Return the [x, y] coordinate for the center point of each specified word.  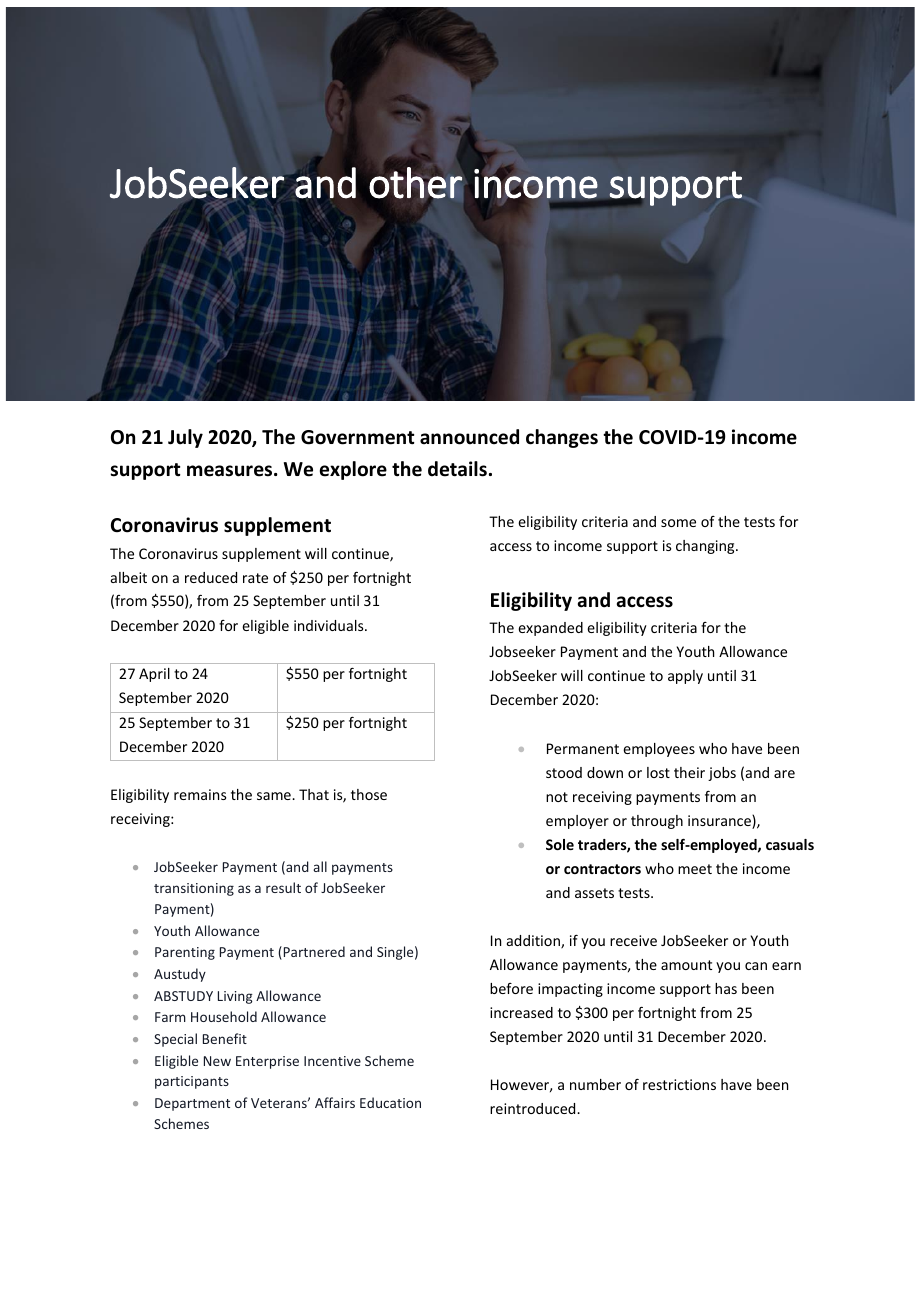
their [689, 772]
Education [390, 1102]
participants [192, 1082]
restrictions [679, 1084]
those [369, 794]
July [185, 438]
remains [200, 794]
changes [562, 438]
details [457, 469]
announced [469, 437]
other [416, 183]
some [678, 523]
